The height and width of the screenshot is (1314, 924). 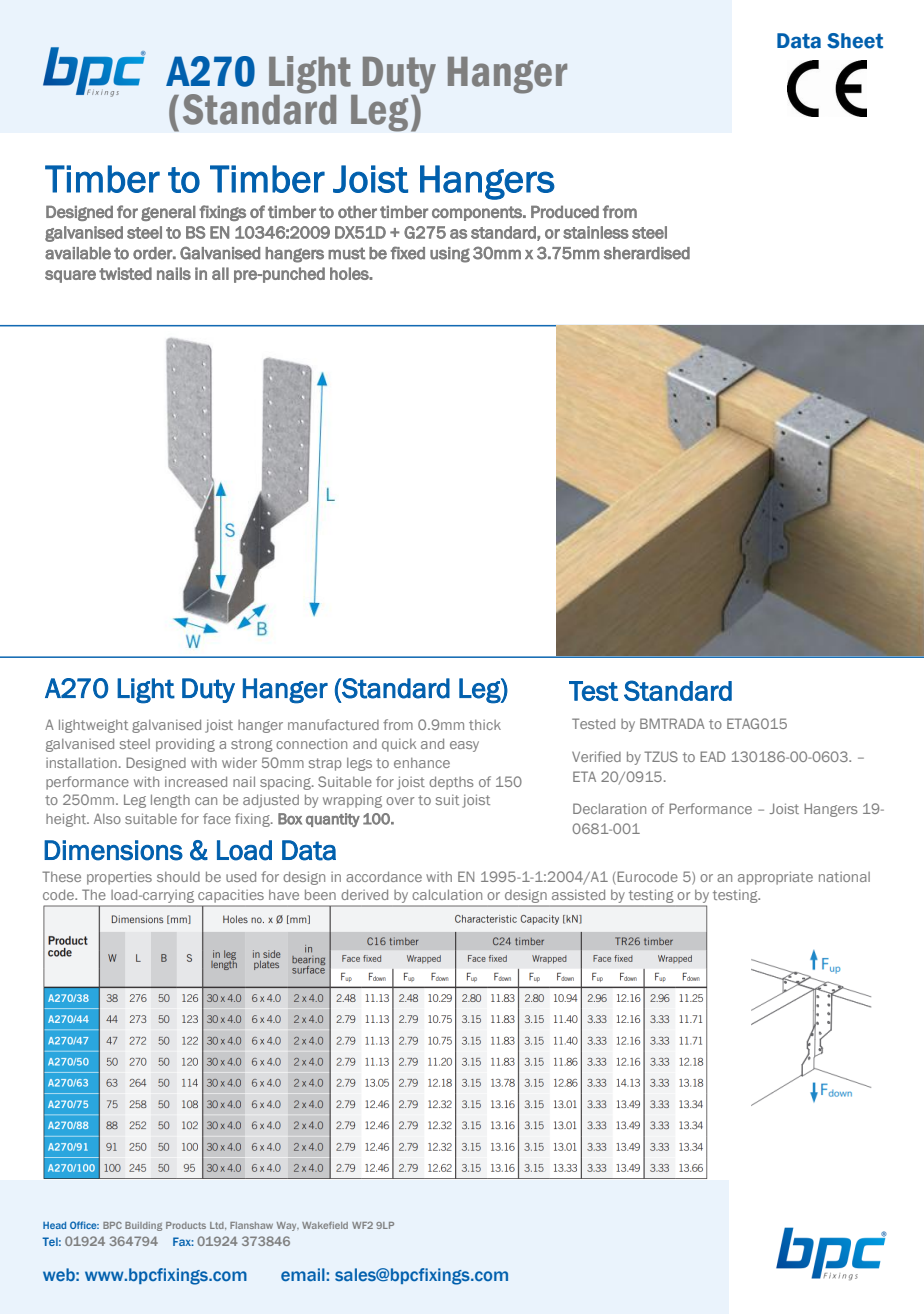 I want to click on general, so click(x=168, y=213).
